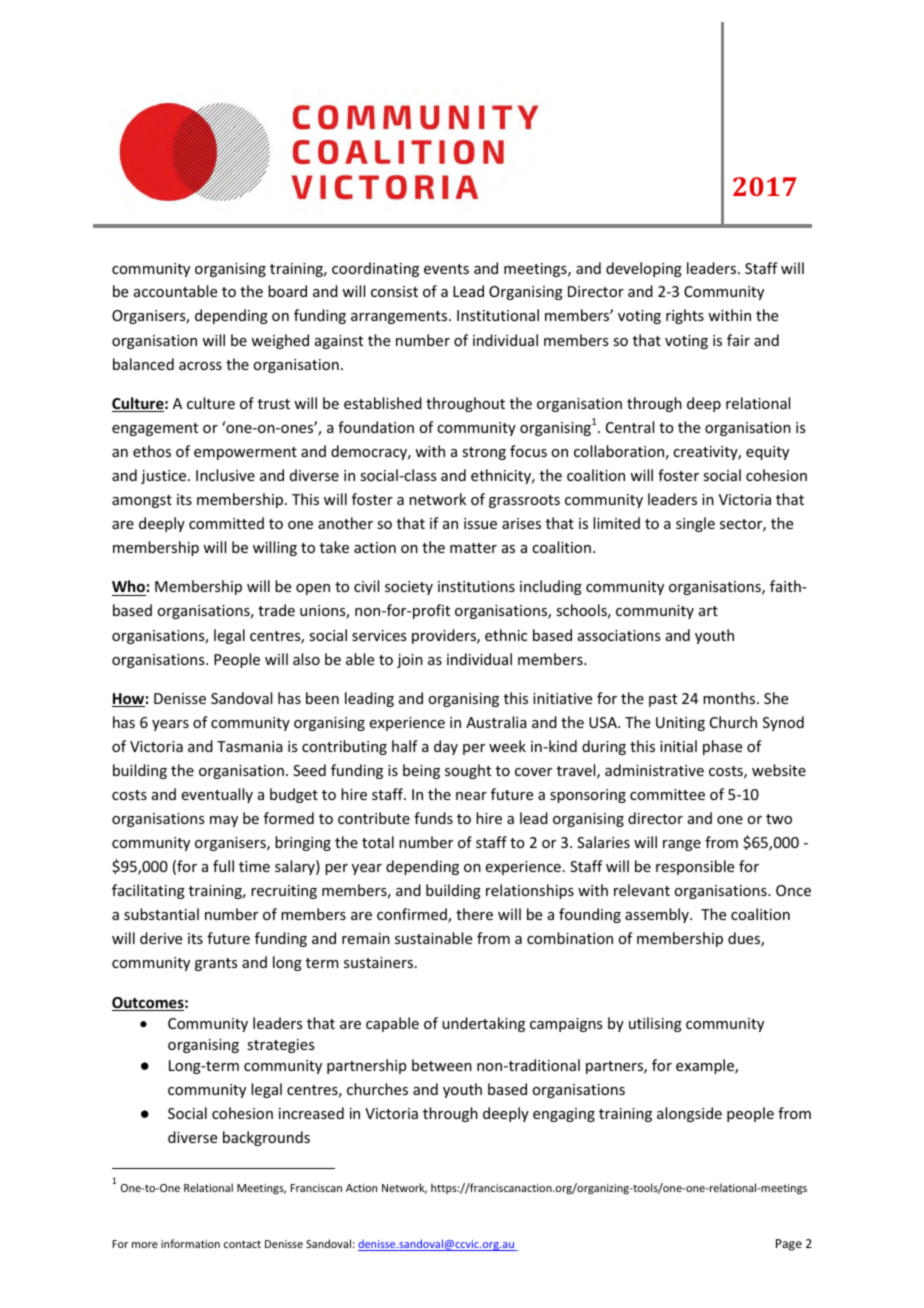  Describe the element at coordinates (476, 586) in the page. I see `institutions` at that location.
